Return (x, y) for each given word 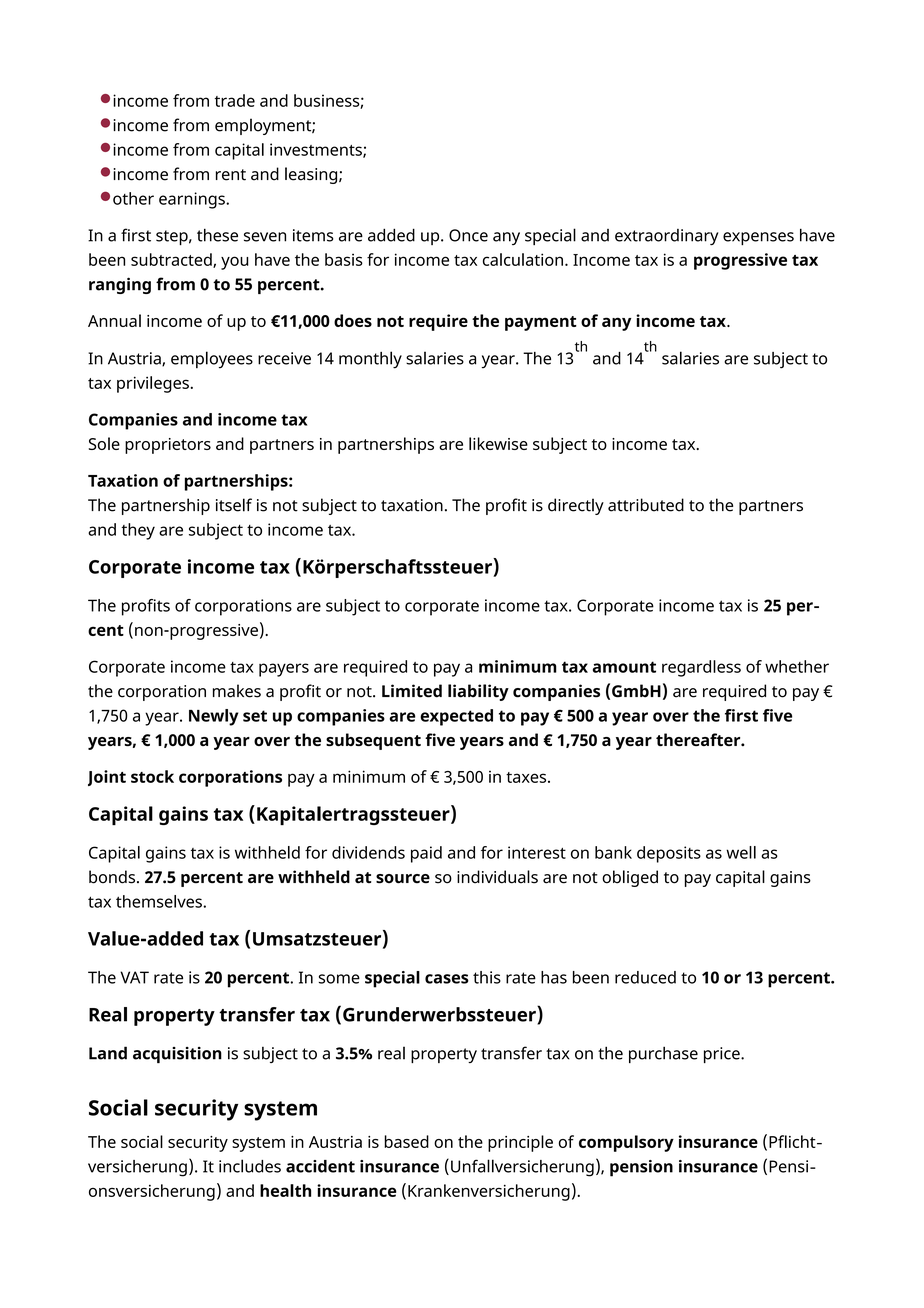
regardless (701, 668)
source (403, 879)
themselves (160, 901)
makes (237, 691)
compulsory (626, 1143)
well (741, 852)
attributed (646, 505)
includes (250, 1166)
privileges (154, 384)
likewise (498, 443)
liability (478, 692)
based (406, 1141)
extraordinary (667, 237)
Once (468, 235)
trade (235, 100)
